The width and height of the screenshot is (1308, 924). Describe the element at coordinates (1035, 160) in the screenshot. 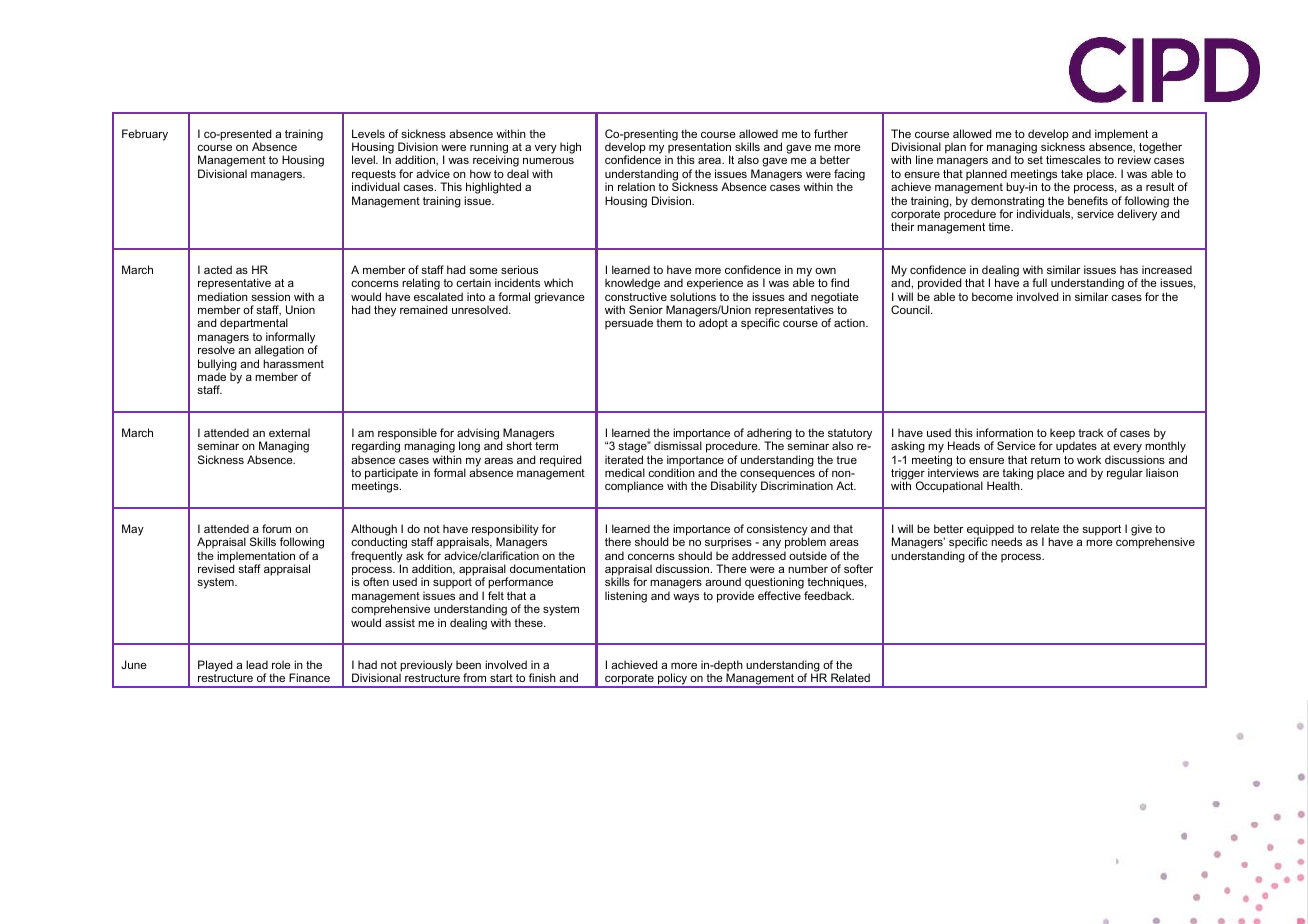

I see `set` at that location.
